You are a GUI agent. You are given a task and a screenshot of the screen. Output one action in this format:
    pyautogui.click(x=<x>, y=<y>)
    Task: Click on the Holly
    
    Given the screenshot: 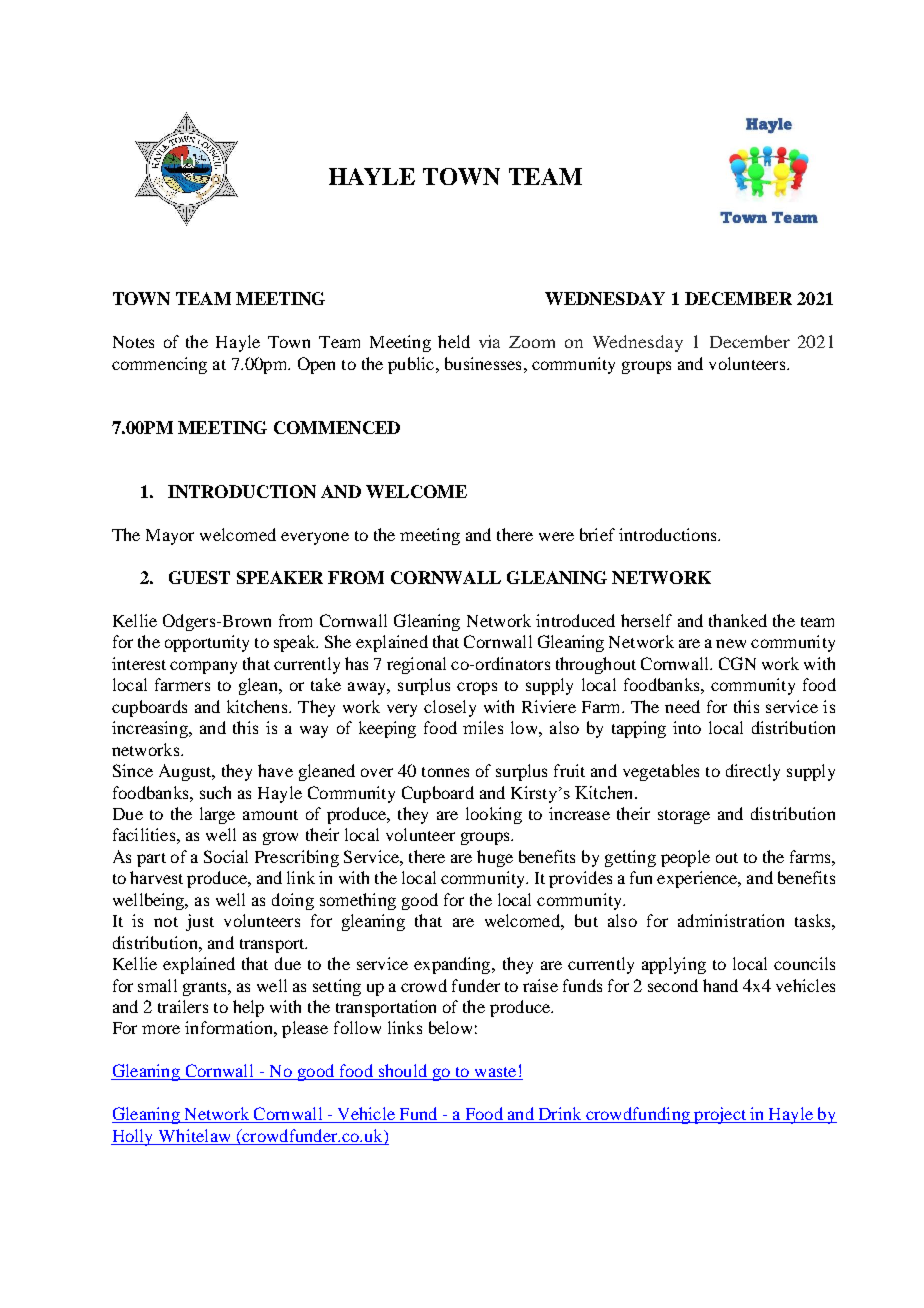 What is the action you would take?
    pyautogui.click(x=133, y=1137)
